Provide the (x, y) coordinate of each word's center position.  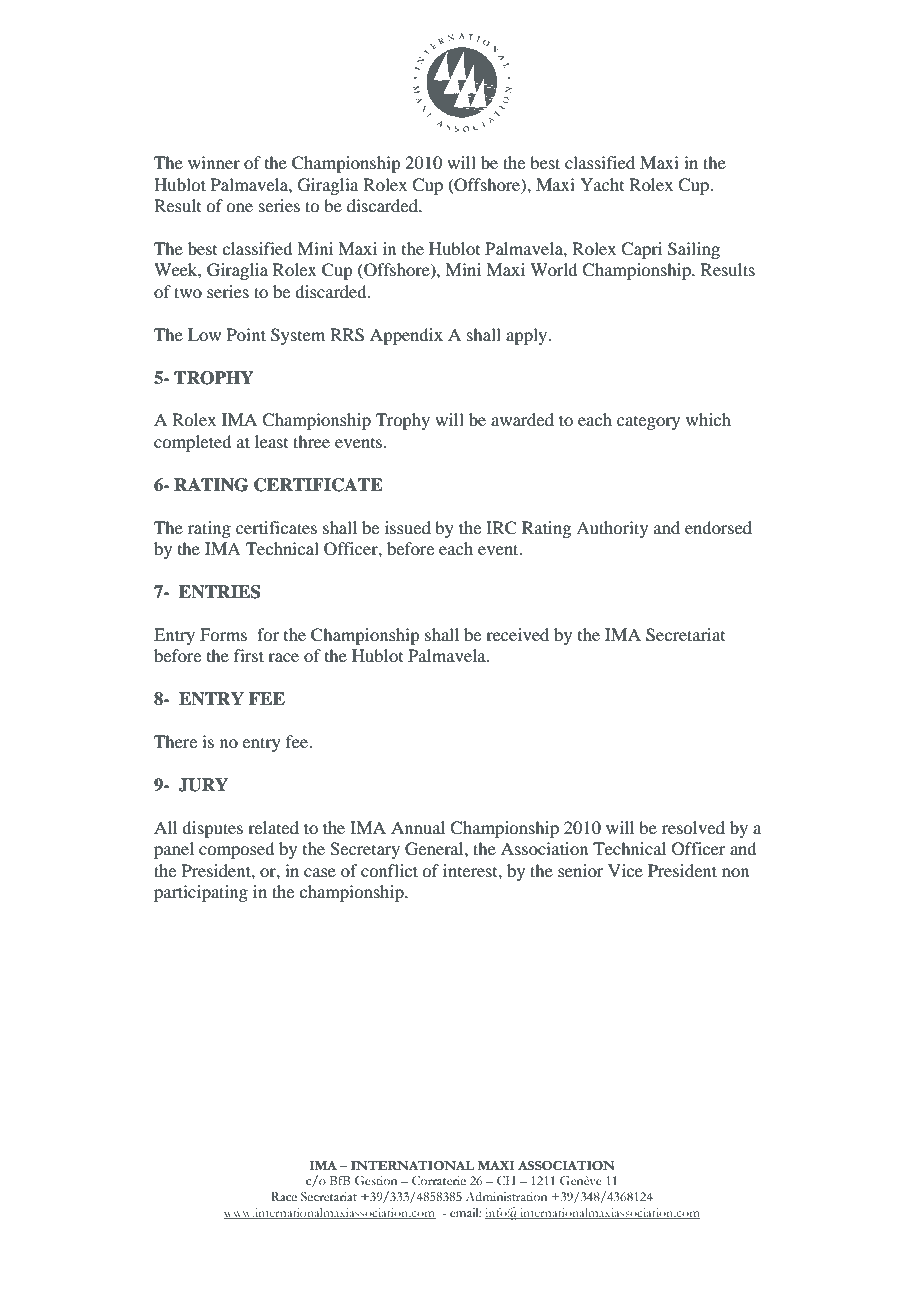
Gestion (376, 1181)
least (271, 441)
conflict (389, 870)
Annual (418, 827)
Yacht (602, 184)
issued (408, 527)
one (239, 207)
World (553, 269)
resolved (693, 827)
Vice (625, 870)
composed (236, 850)
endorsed (718, 527)
